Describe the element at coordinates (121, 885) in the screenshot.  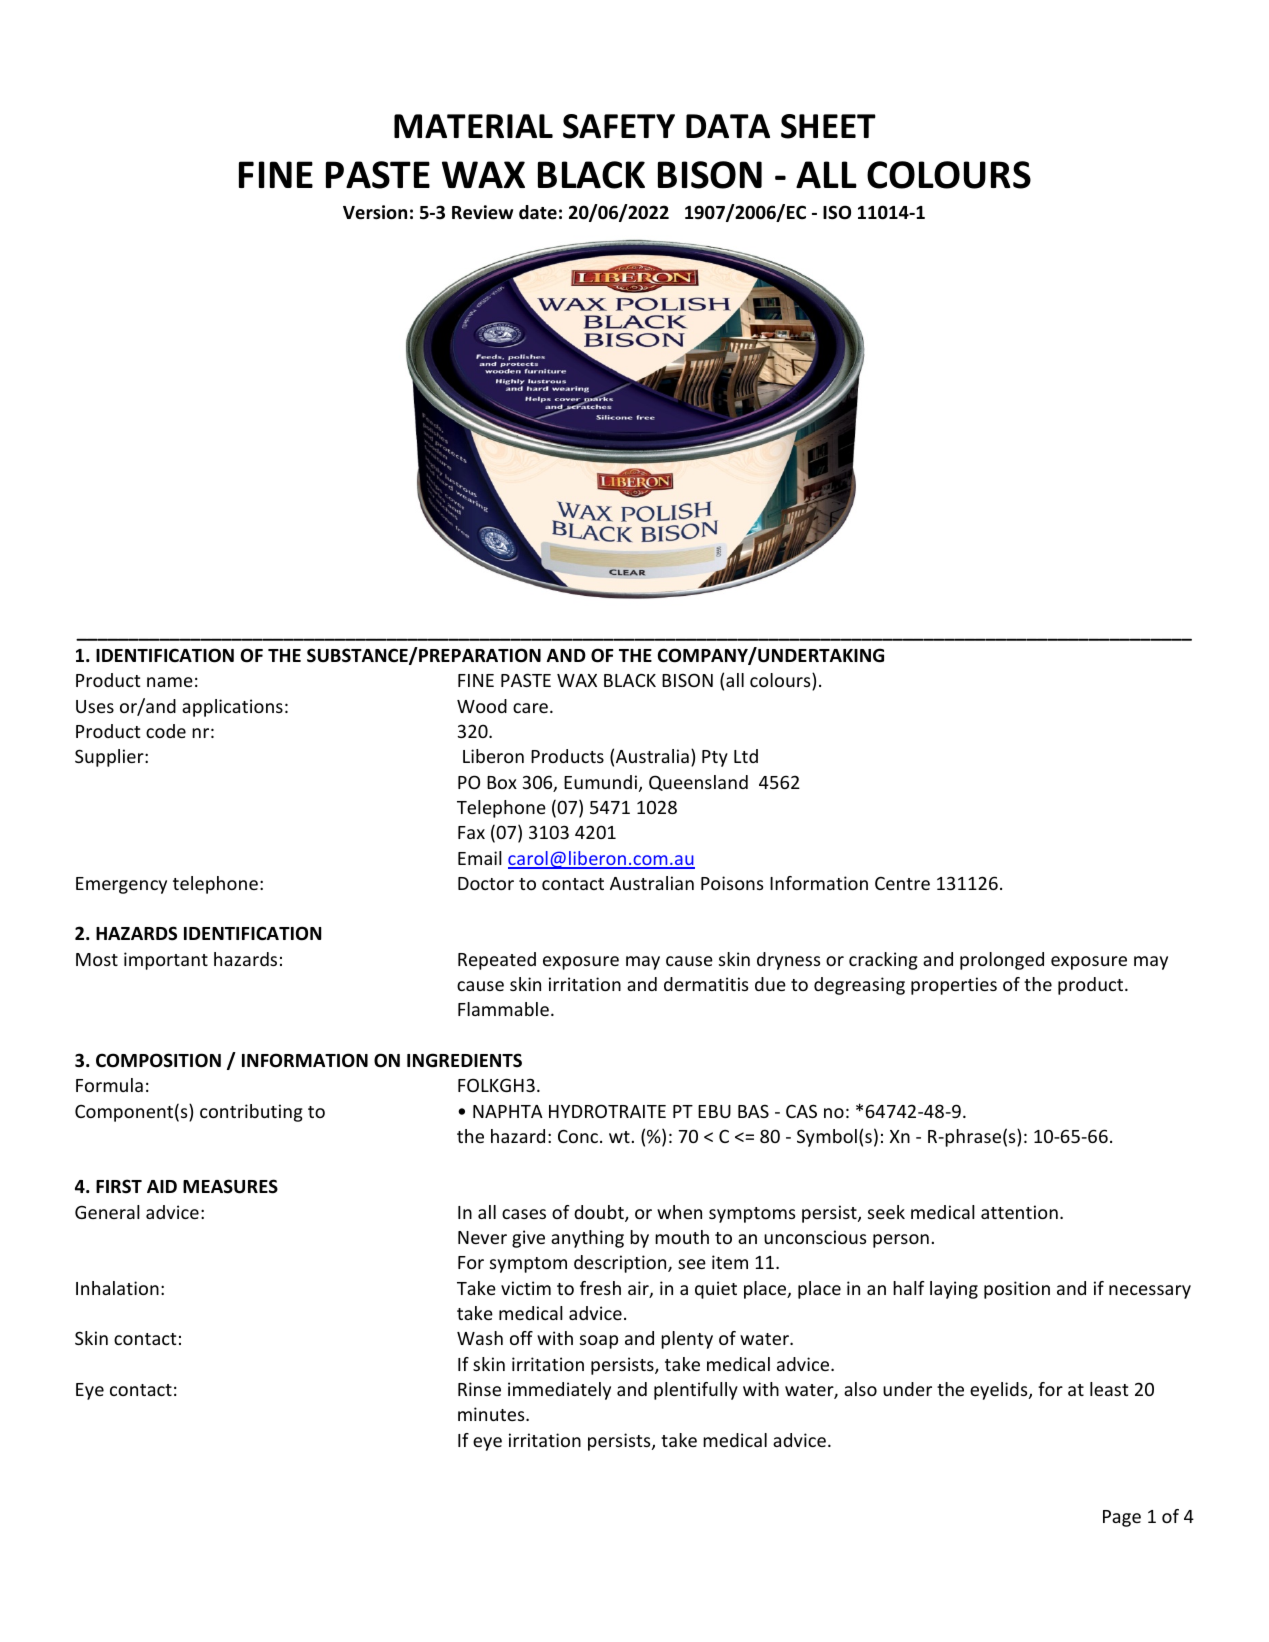
I see `Emergency` at that location.
